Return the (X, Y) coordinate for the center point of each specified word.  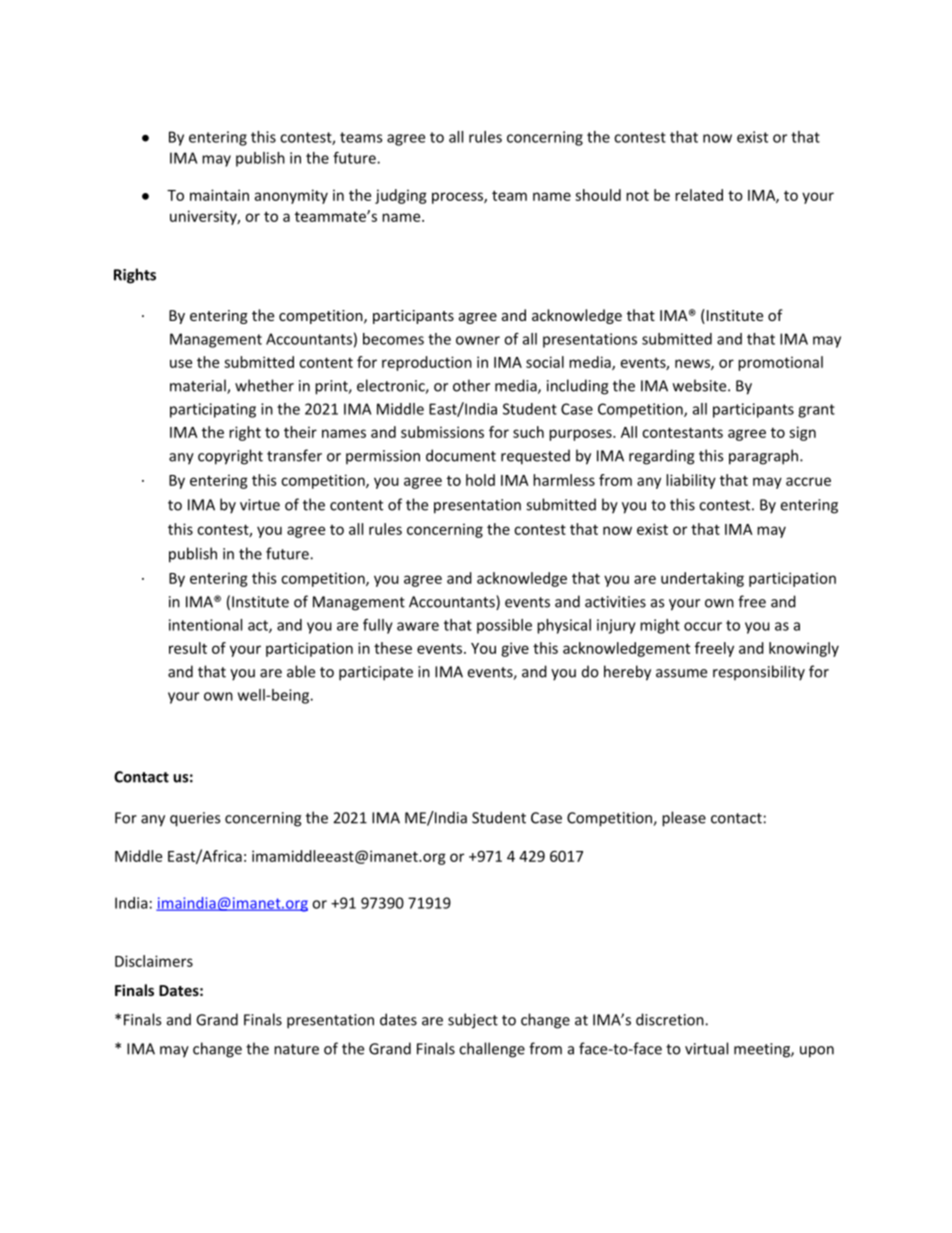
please (684, 819)
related (699, 195)
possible (504, 626)
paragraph (765, 457)
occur (703, 626)
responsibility (759, 673)
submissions (442, 432)
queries (195, 819)
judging (401, 196)
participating (213, 410)
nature (296, 1049)
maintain (219, 195)
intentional (205, 625)
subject (473, 1021)
